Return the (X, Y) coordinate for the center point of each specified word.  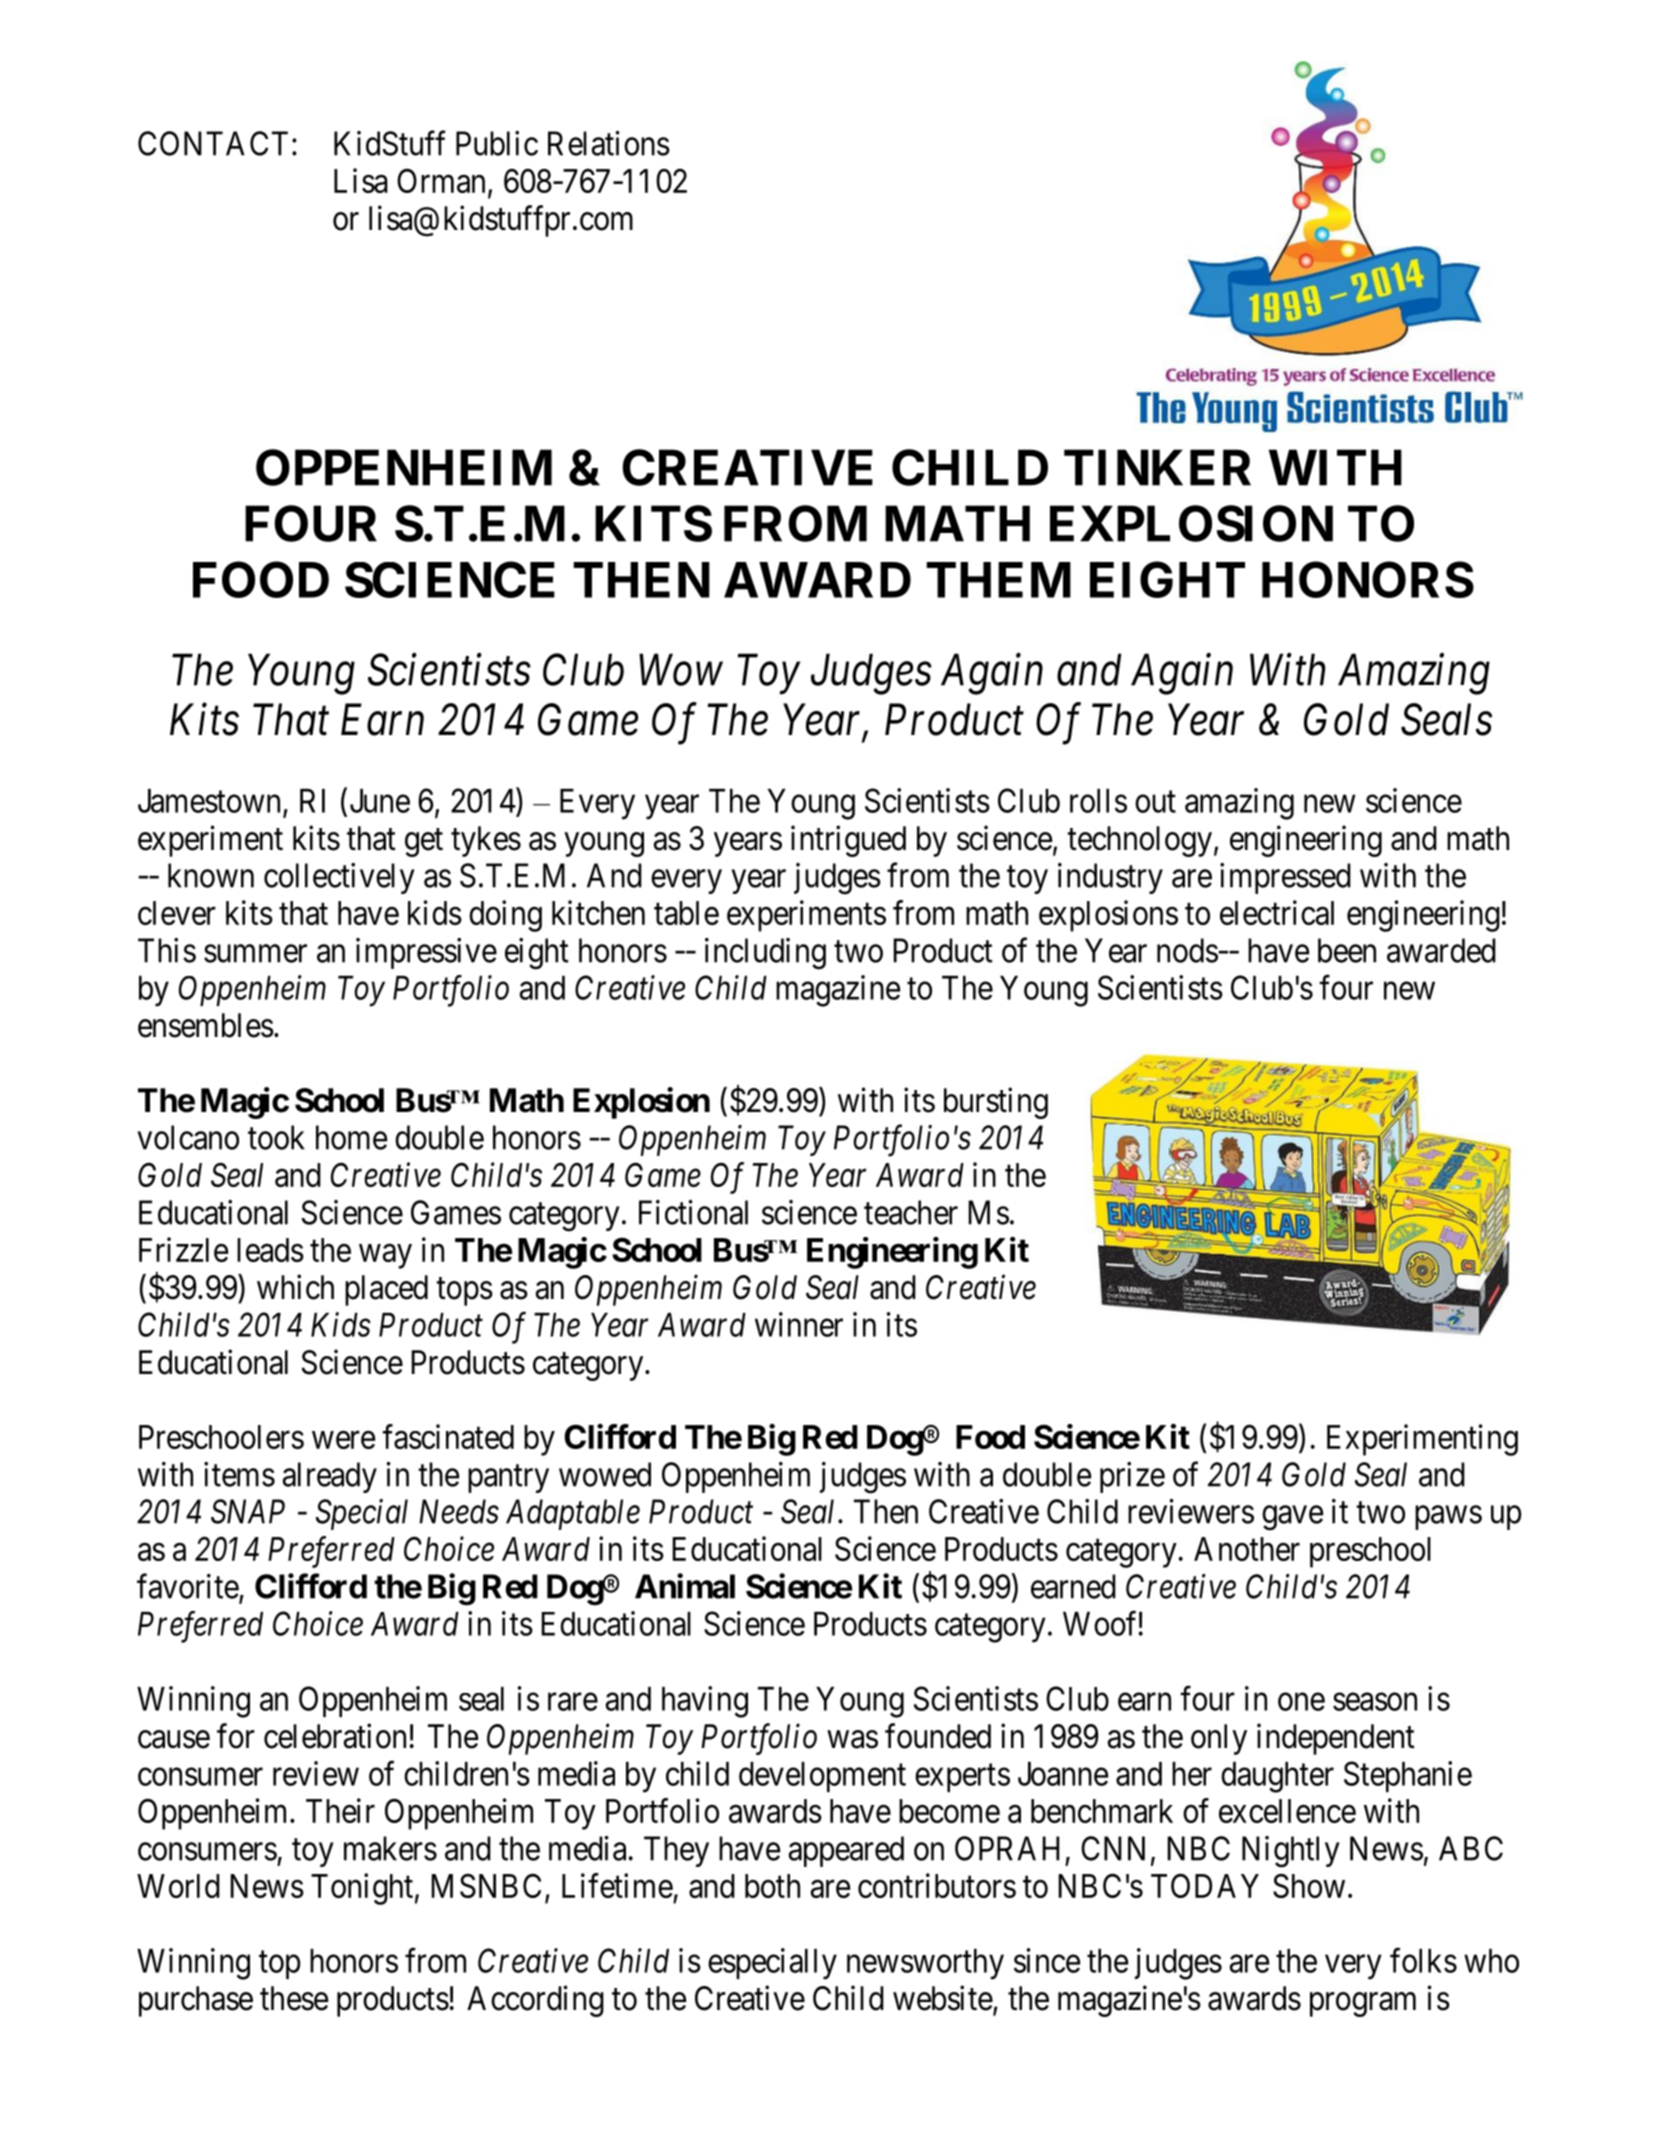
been (1347, 950)
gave (1292, 1518)
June (380, 801)
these (294, 1998)
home (351, 1137)
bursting (996, 1103)
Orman (441, 180)
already (330, 1477)
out (1155, 802)
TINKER (1157, 468)
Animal (685, 1586)
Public (497, 143)
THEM (998, 580)
